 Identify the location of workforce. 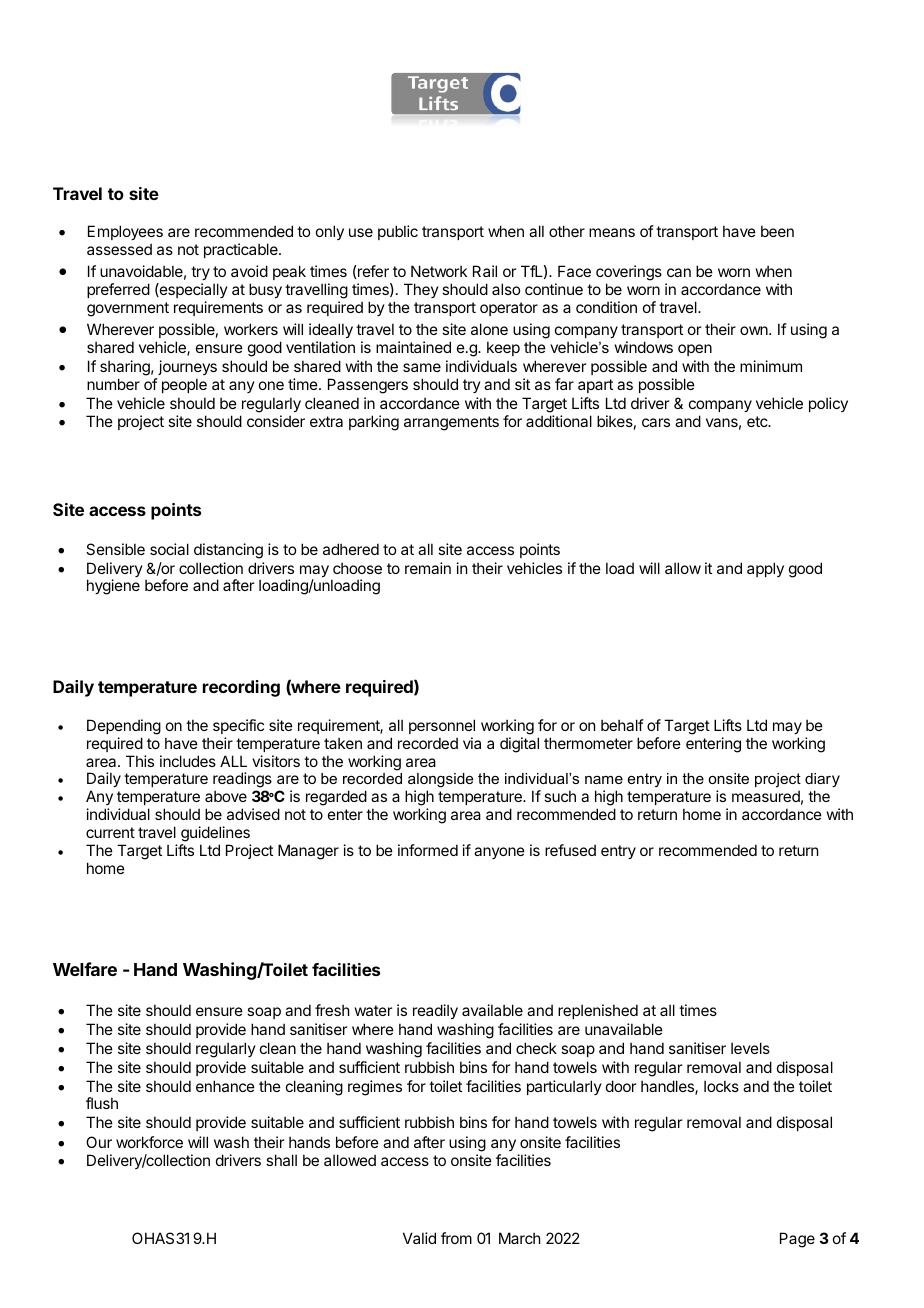
(149, 1142).
